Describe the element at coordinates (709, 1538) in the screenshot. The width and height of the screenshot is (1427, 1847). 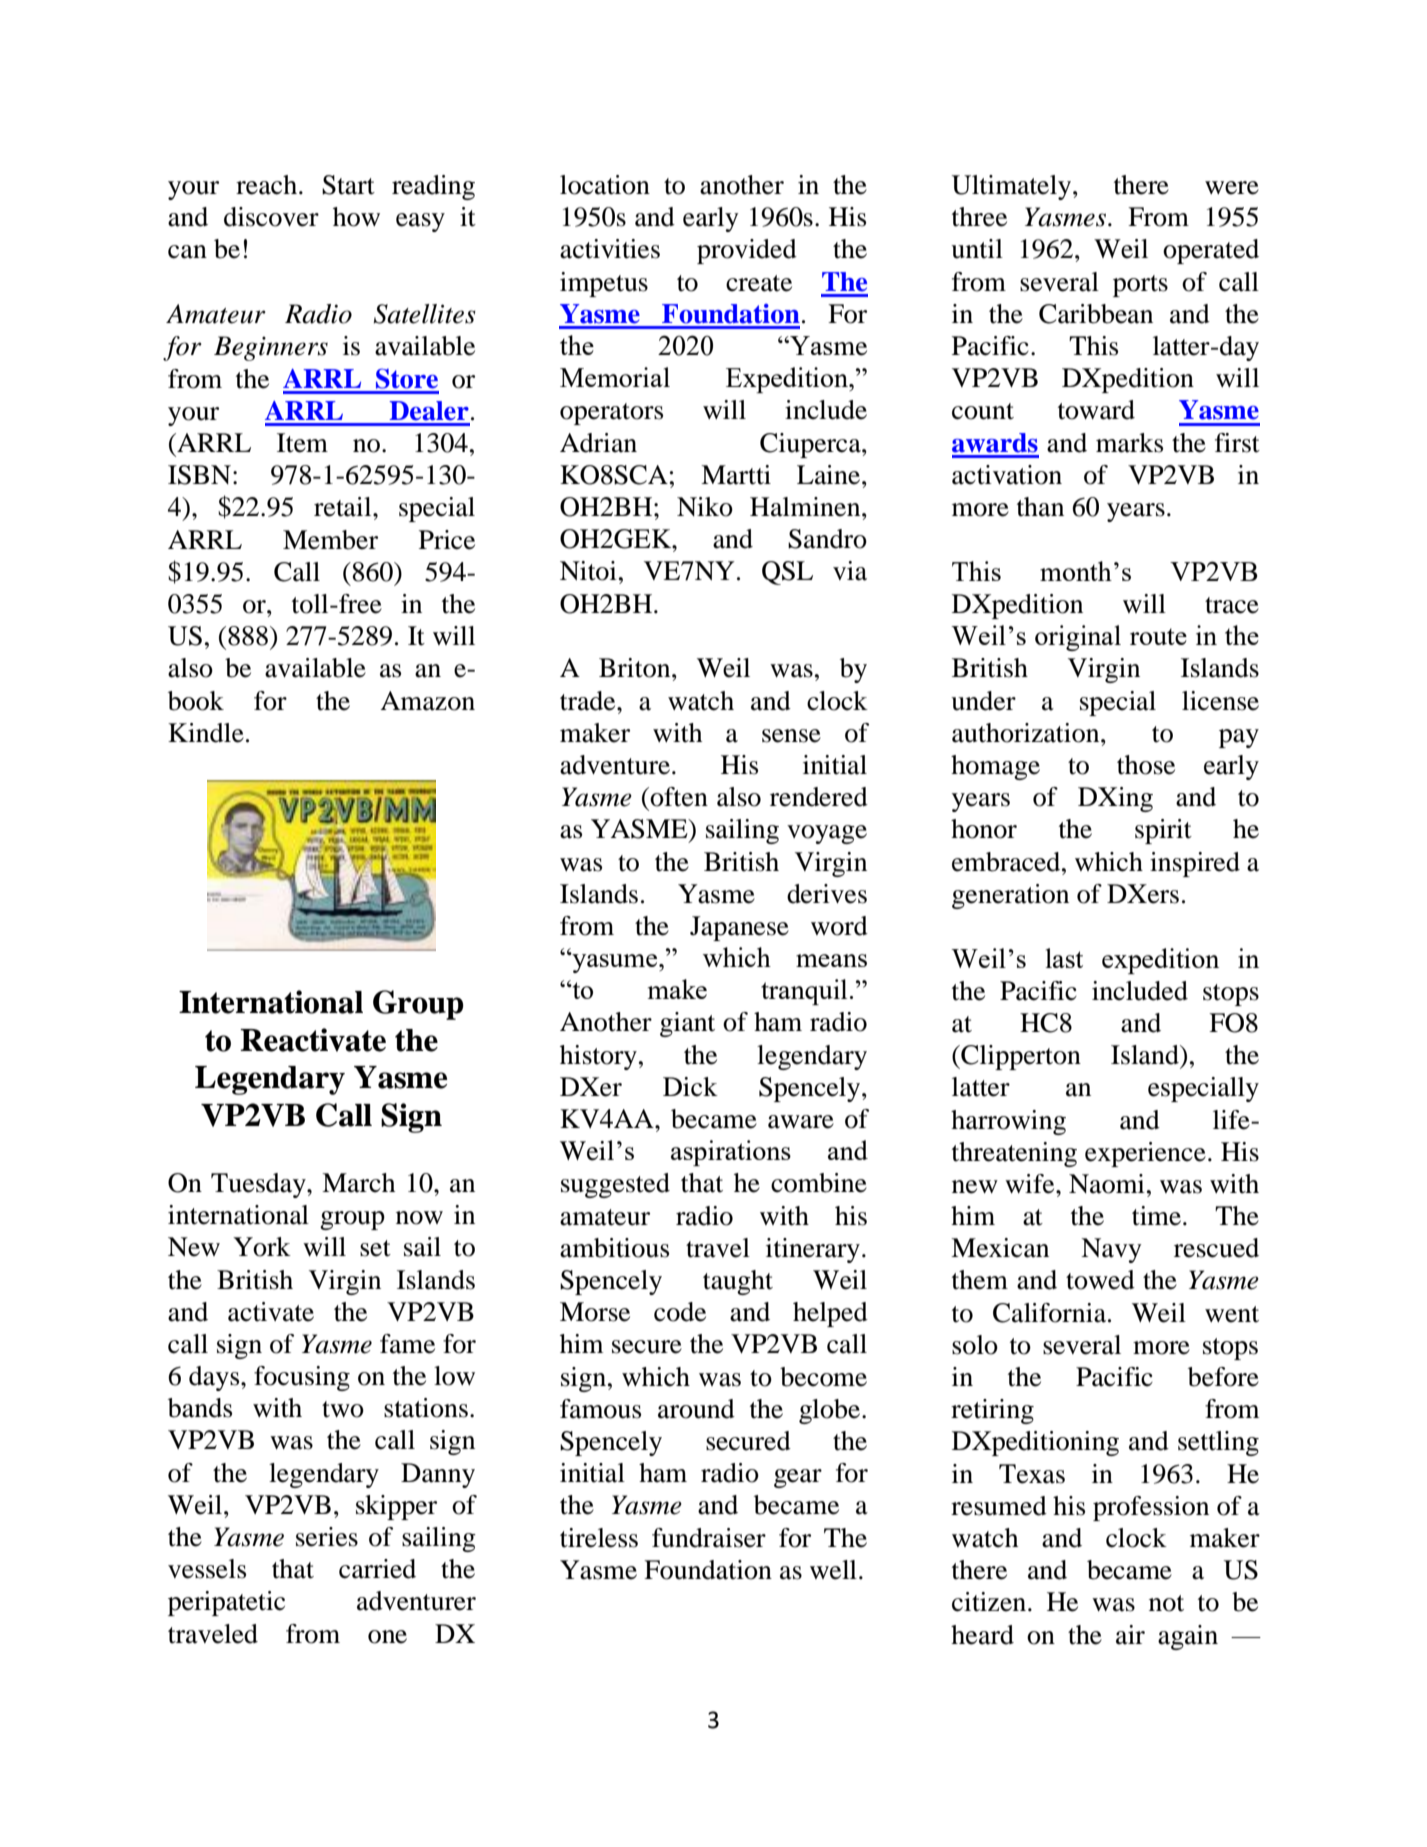
I see `fundraiser` at that location.
